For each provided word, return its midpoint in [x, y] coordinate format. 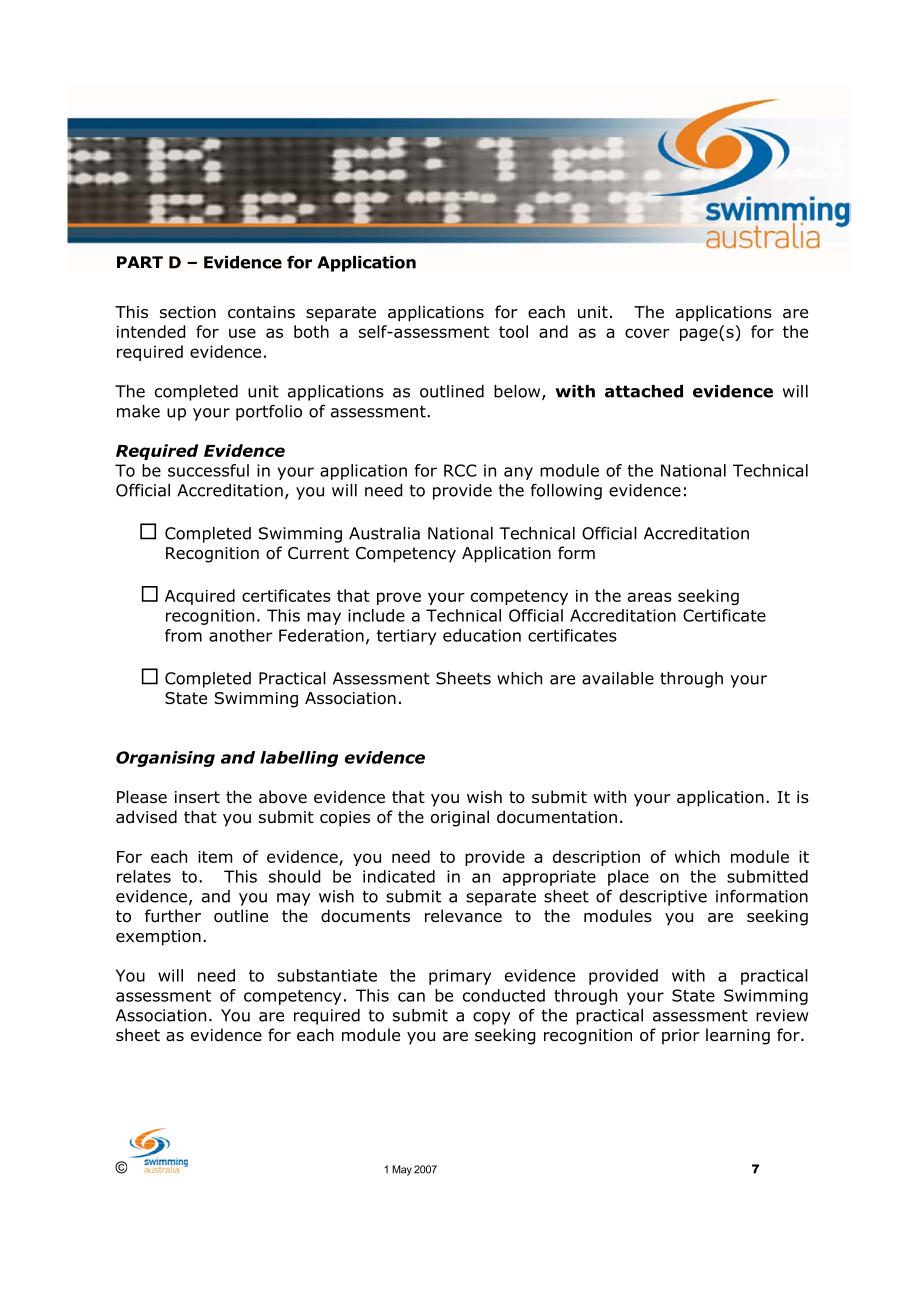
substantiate [327, 975]
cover [647, 333]
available [618, 678]
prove [399, 598]
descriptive [663, 898]
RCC [460, 470]
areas [650, 597]
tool [513, 331]
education [482, 635]
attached [644, 391]
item [215, 857]
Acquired [200, 597]
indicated [399, 876]
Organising [165, 759]
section [188, 312]
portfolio [269, 412]
